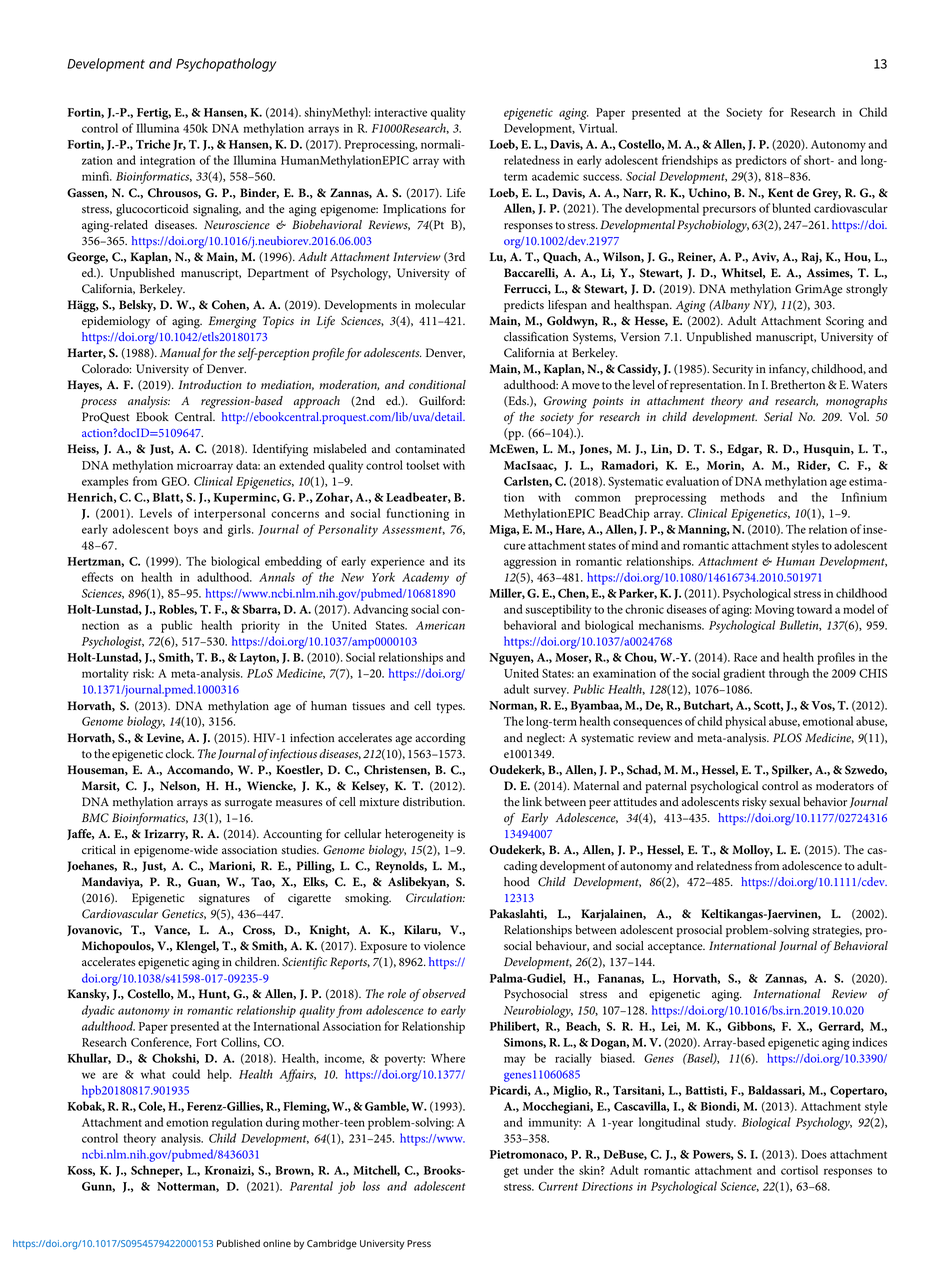  What do you see at coordinates (226, 65) in the image?
I see `Psychopathology` at bounding box center [226, 65].
